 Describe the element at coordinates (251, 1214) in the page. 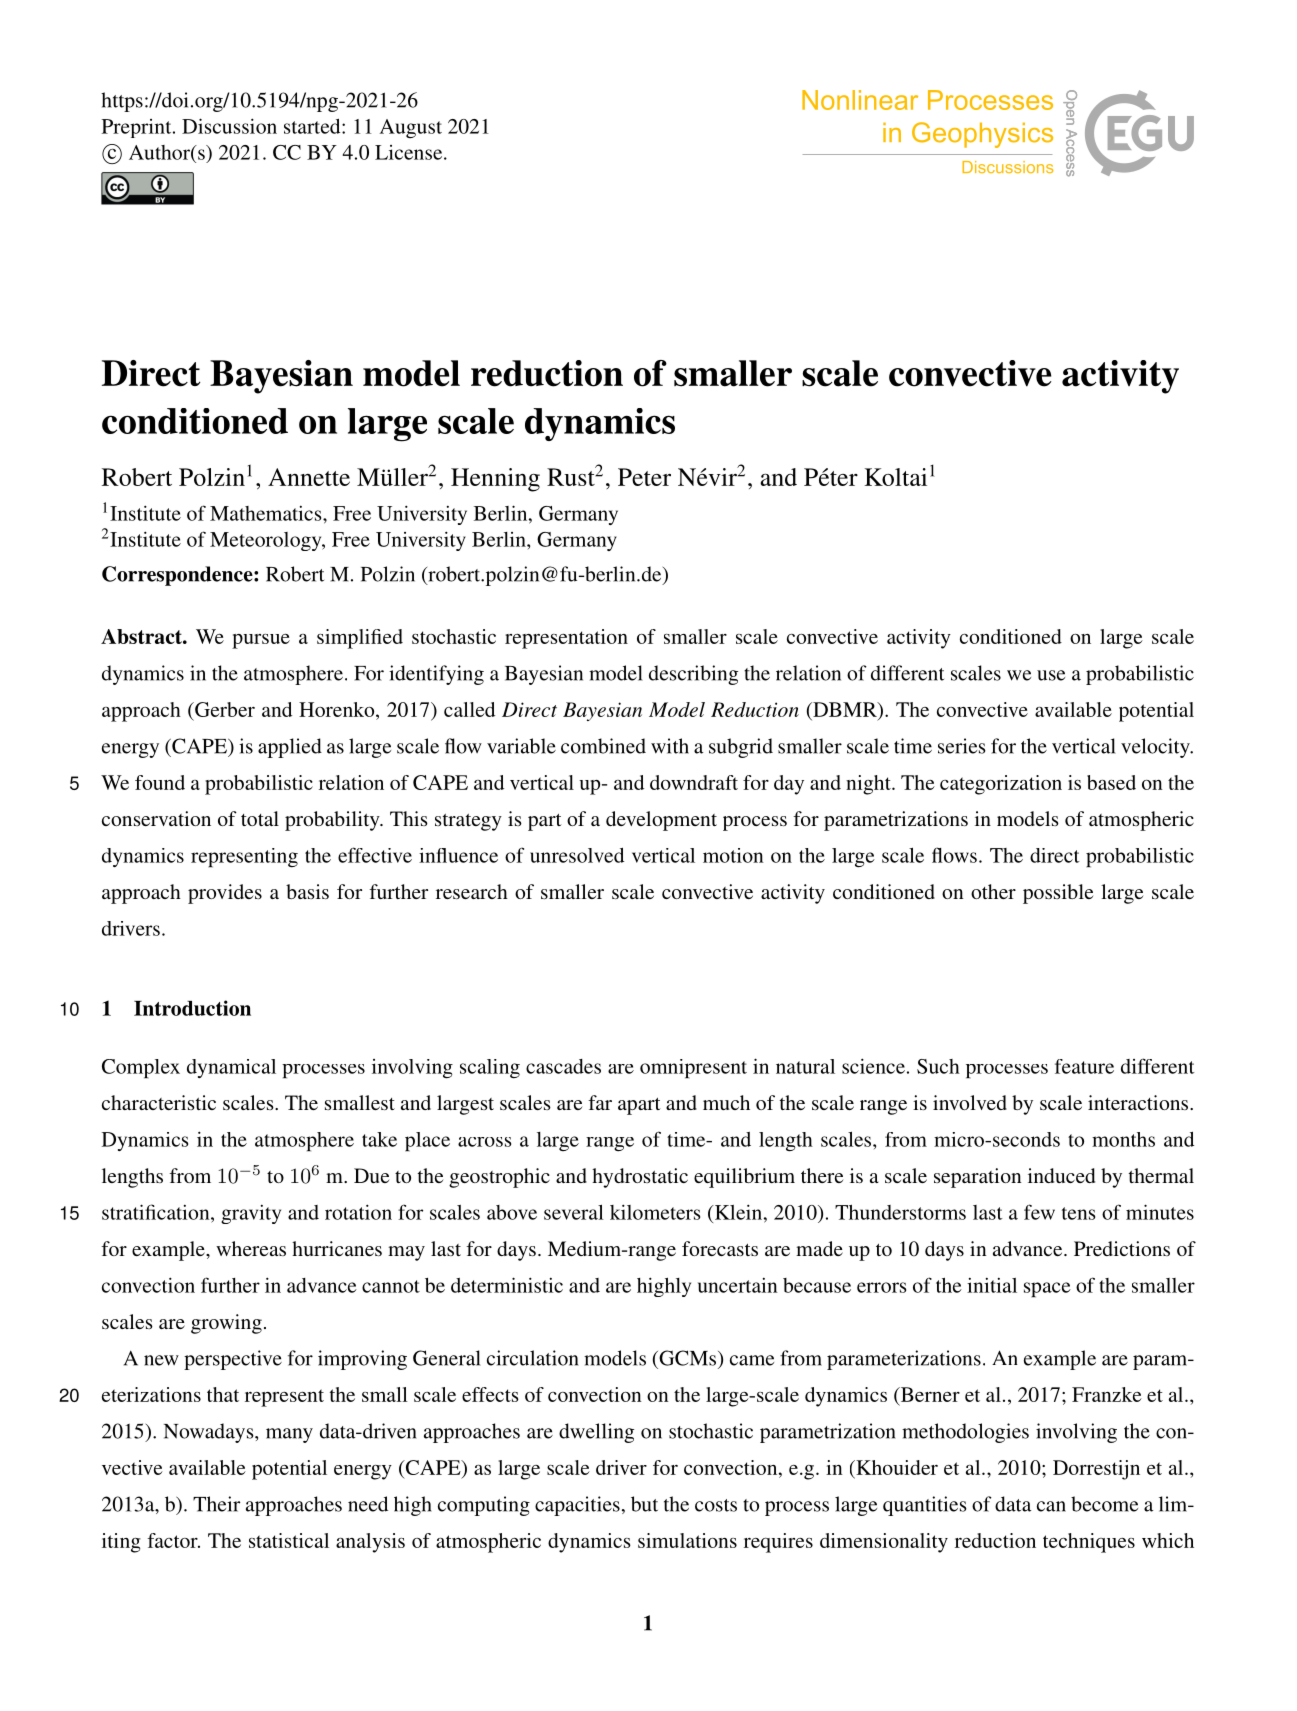

I see `gravity` at that location.
